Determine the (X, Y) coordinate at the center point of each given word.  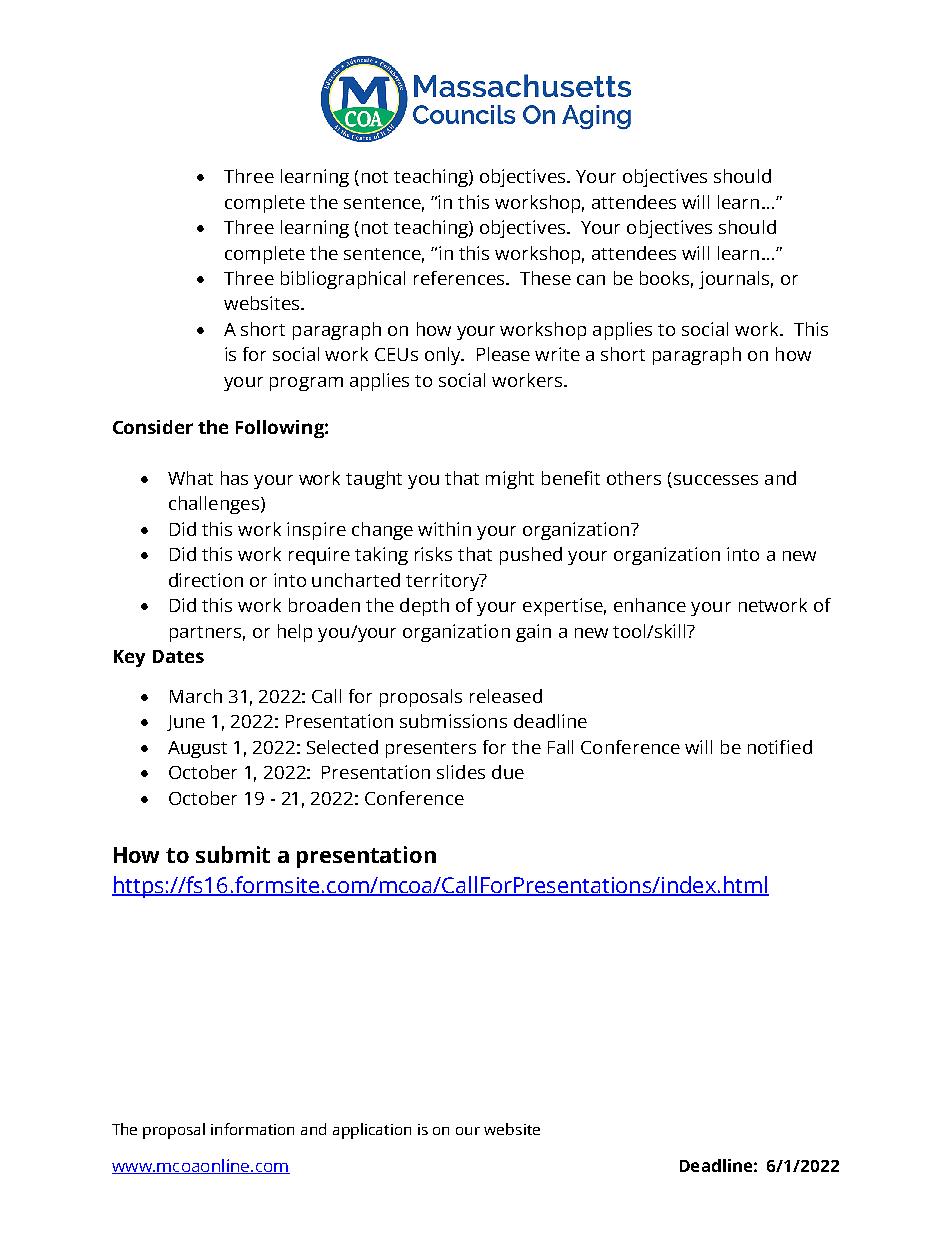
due (508, 772)
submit (233, 854)
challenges (214, 505)
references (459, 278)
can (591, 280)
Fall (560, 747)
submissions (453, 721)
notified (780, 747)
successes (716, 480)
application (372, 1131)
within (444, 529)
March (196, 696)
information (252, 1129)
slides (461, 772)
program (306, 384)
